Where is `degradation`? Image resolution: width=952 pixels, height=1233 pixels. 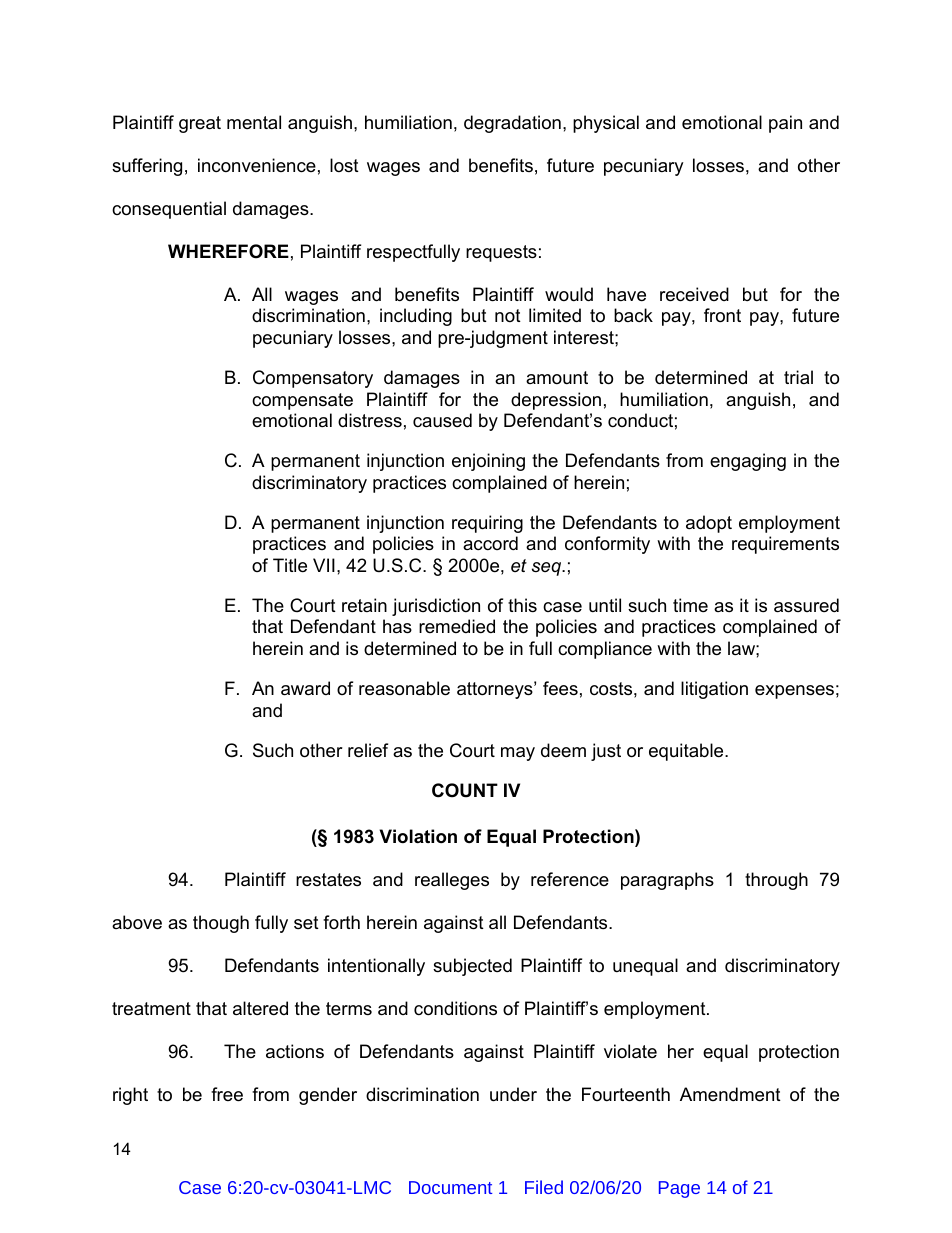
degradation is located at coordinates (512, 124).
